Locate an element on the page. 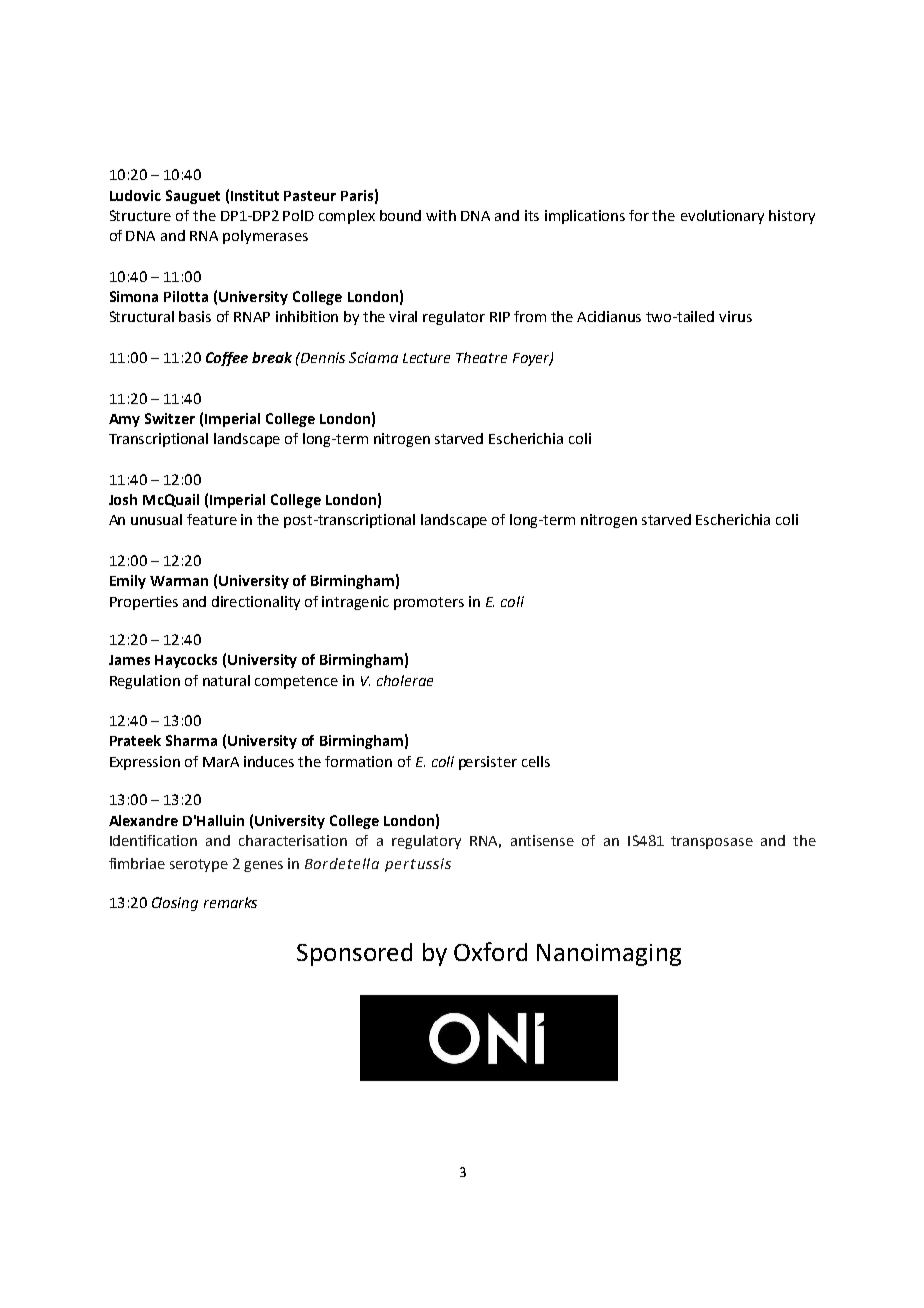  Sharma is located at coordinates (191, 740).
